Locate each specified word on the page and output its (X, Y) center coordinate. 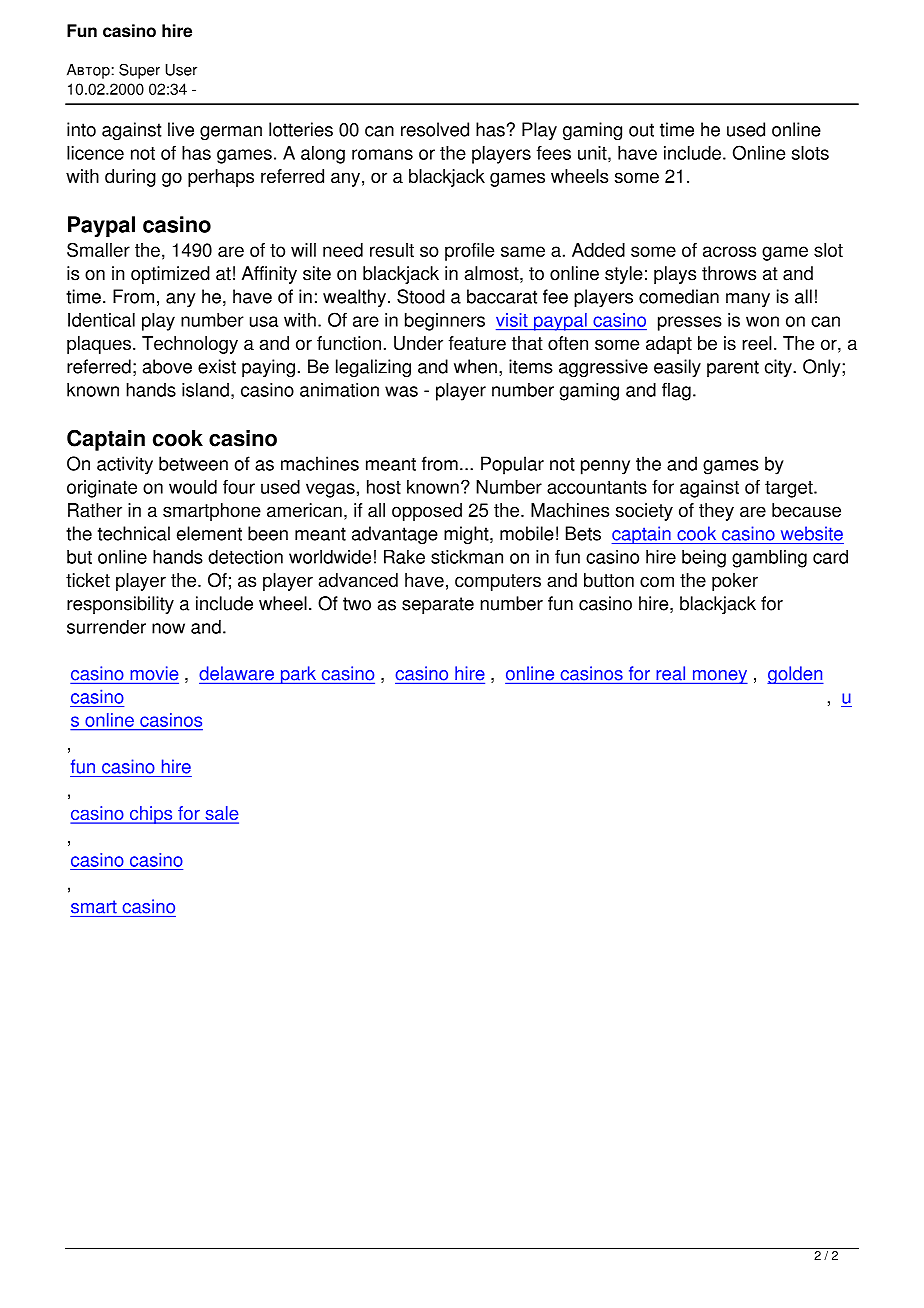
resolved (435, 129)
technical (134, 533)
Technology (190, 345)
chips (151, 815)
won (762, 321)
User (181, 70)
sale (221, 814)
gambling (769, 558)
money (719, 677)
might (467, 535)
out (641, 130)
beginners (445, 322)
